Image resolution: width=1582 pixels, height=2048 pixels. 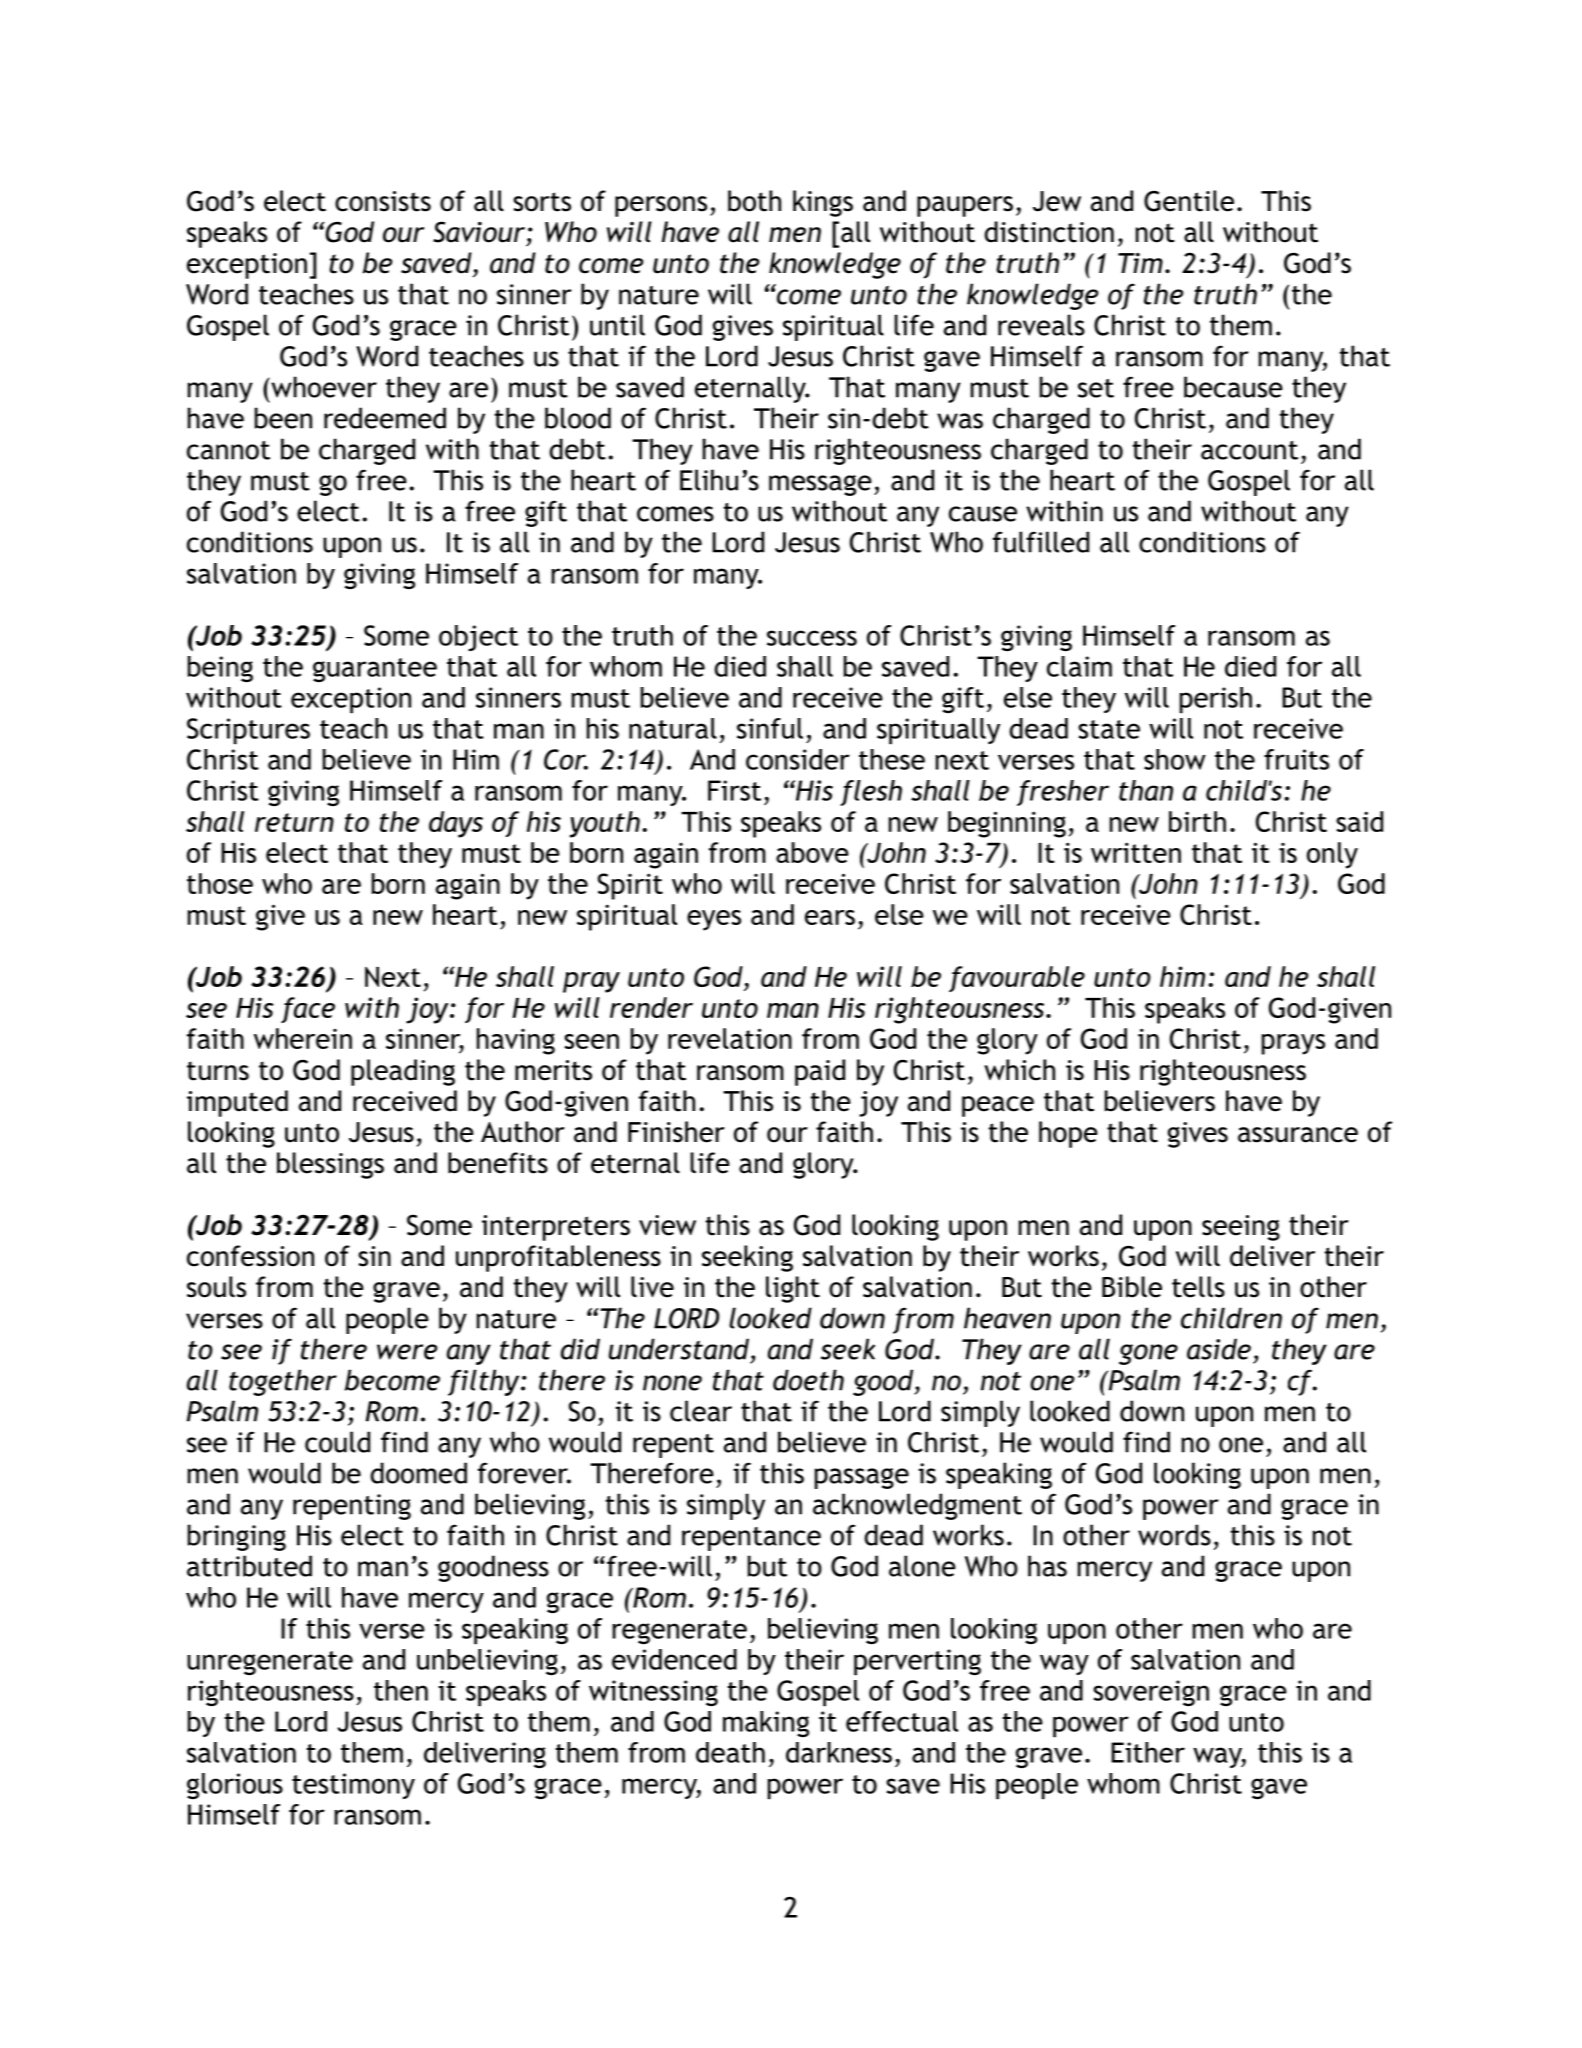 I want to click on Gentile, so click(x=1189, y=201).
